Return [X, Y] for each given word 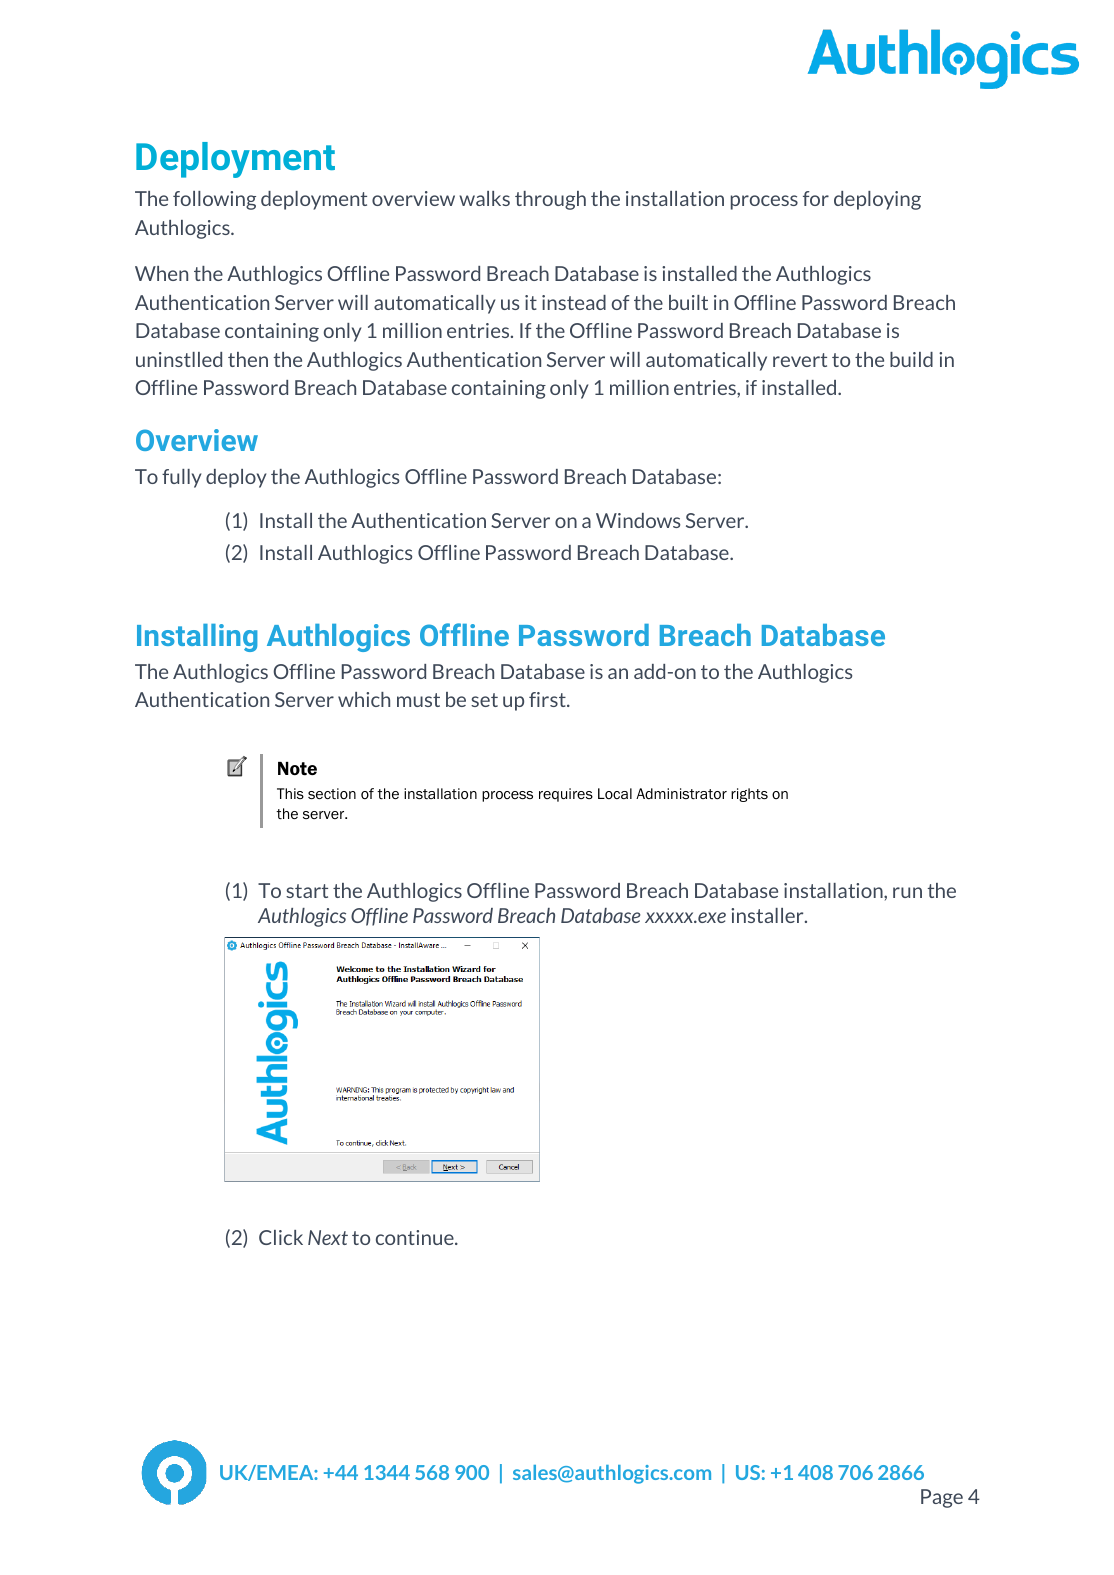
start [307, 891]
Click [281, 1237]
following [214, 200]
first [548, 699]
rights [749, 795]
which [364, 699]
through [550, 200]
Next [328, 1237]
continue [416, 1237]
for [816, 198]
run [907, 892]
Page [942, 1498]
